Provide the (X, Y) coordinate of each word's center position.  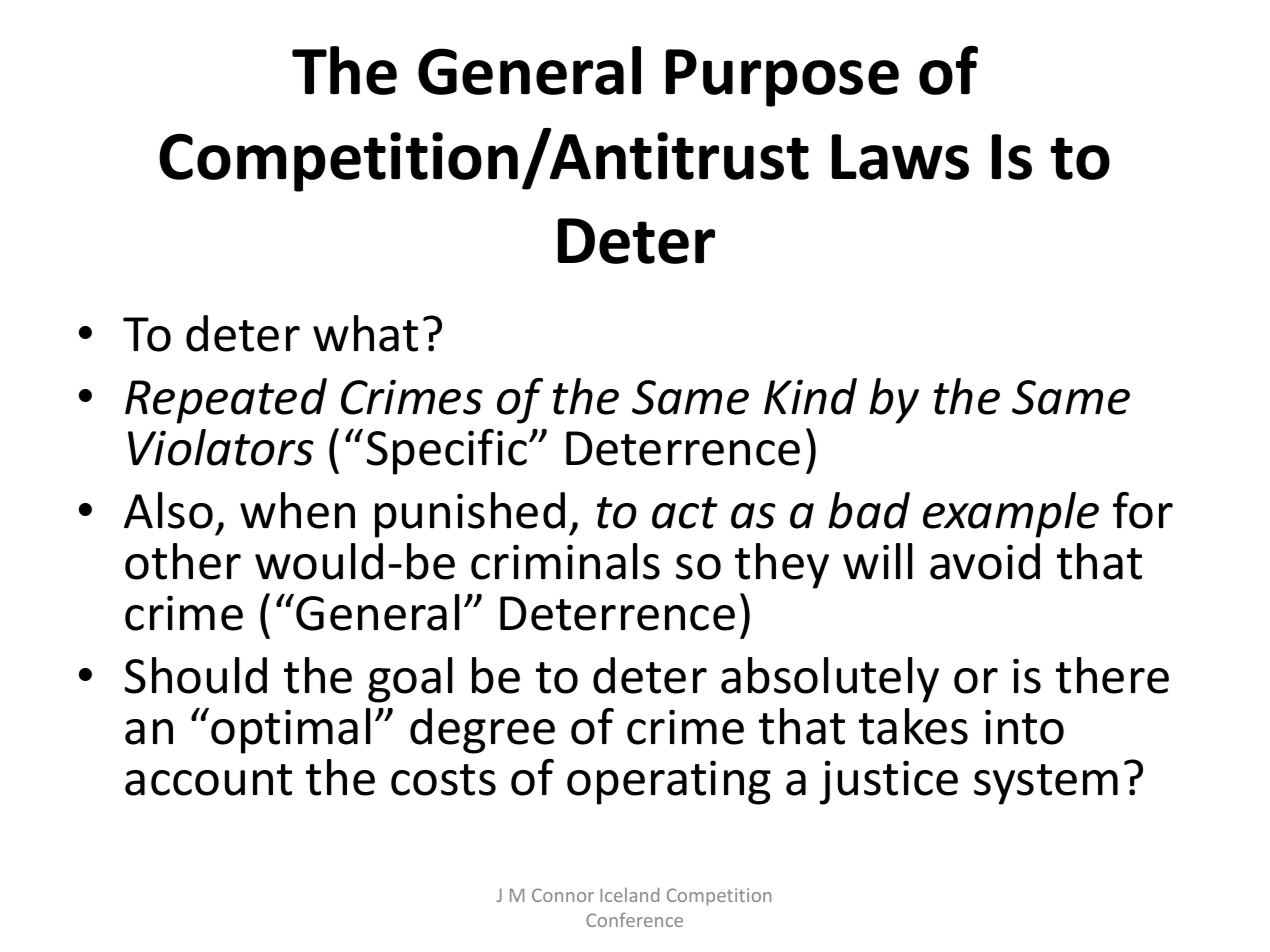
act (685, 513)
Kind (810, 396)
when (297, 510)
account (208, 780)
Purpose (782, 78)
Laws (900, 157)
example (1011, 515)
